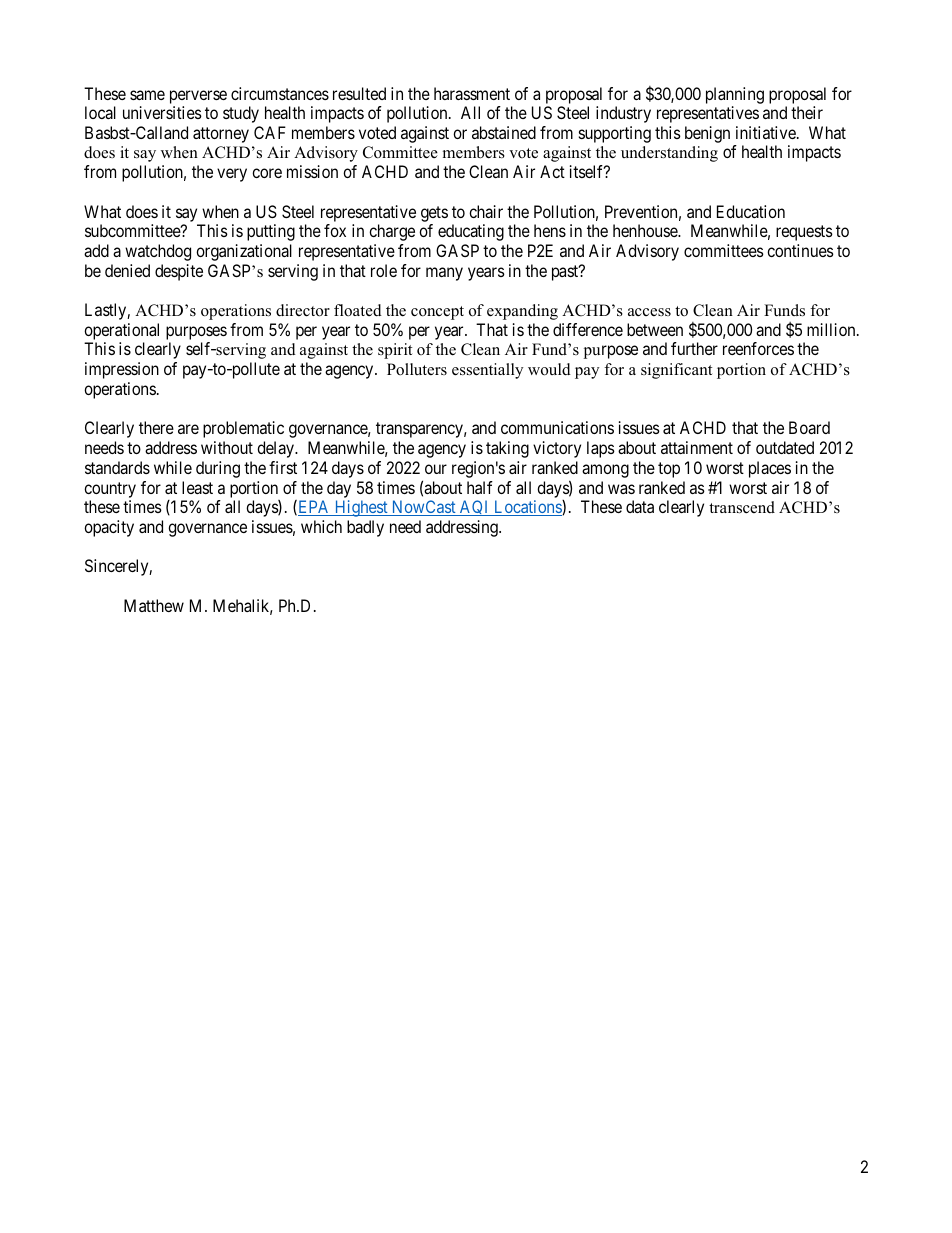  What do you see at coordinates (507, 449) in the document?
I see `taking` at bounding box center [507, 449].
